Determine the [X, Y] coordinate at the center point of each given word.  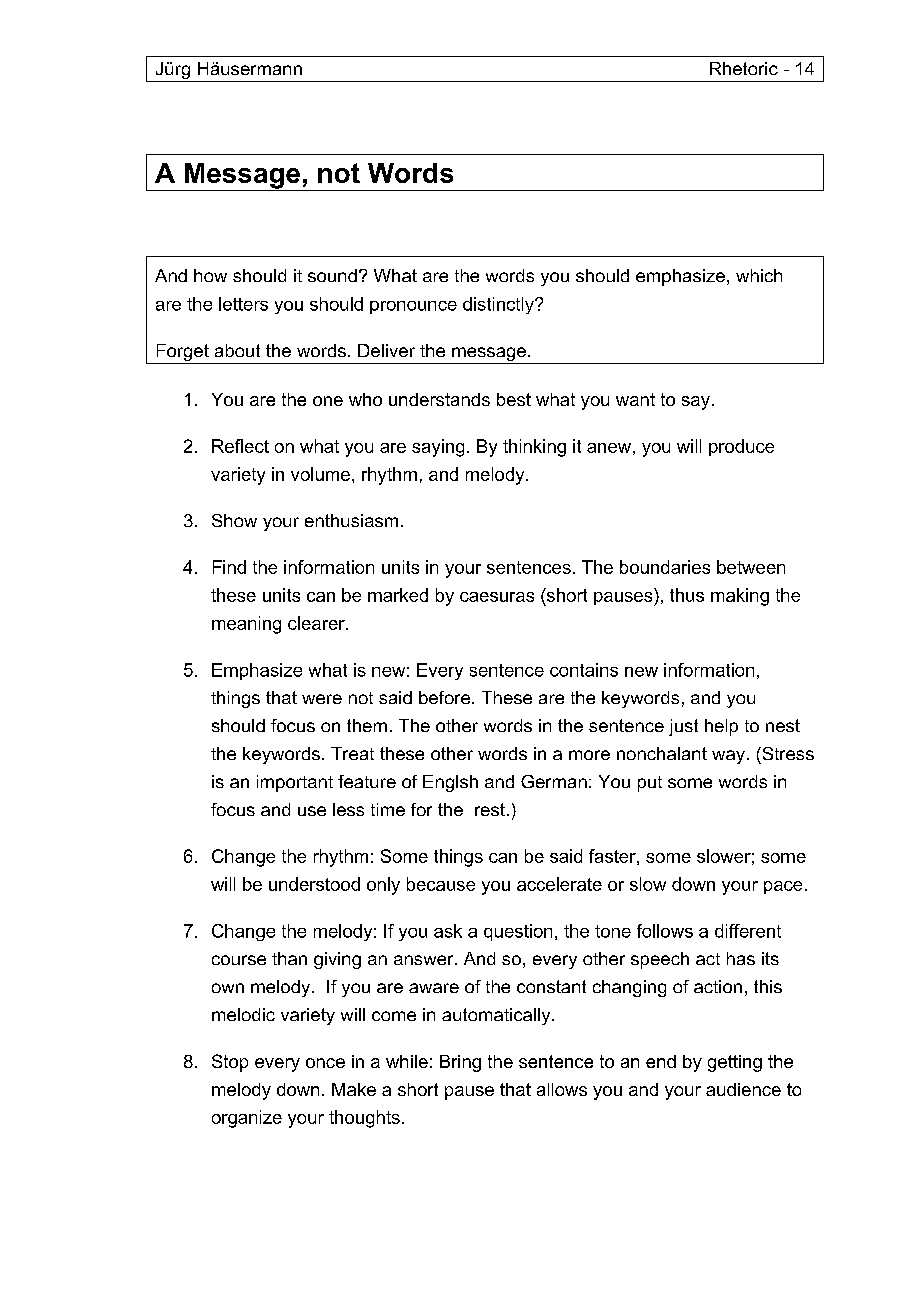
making [740, 597]
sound [332, 275]
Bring [460, 1063]
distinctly [499, 305]
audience [743, 1089]
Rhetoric [744, 68]
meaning [246, 625]
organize [247, 1119]
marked [398, 595]
